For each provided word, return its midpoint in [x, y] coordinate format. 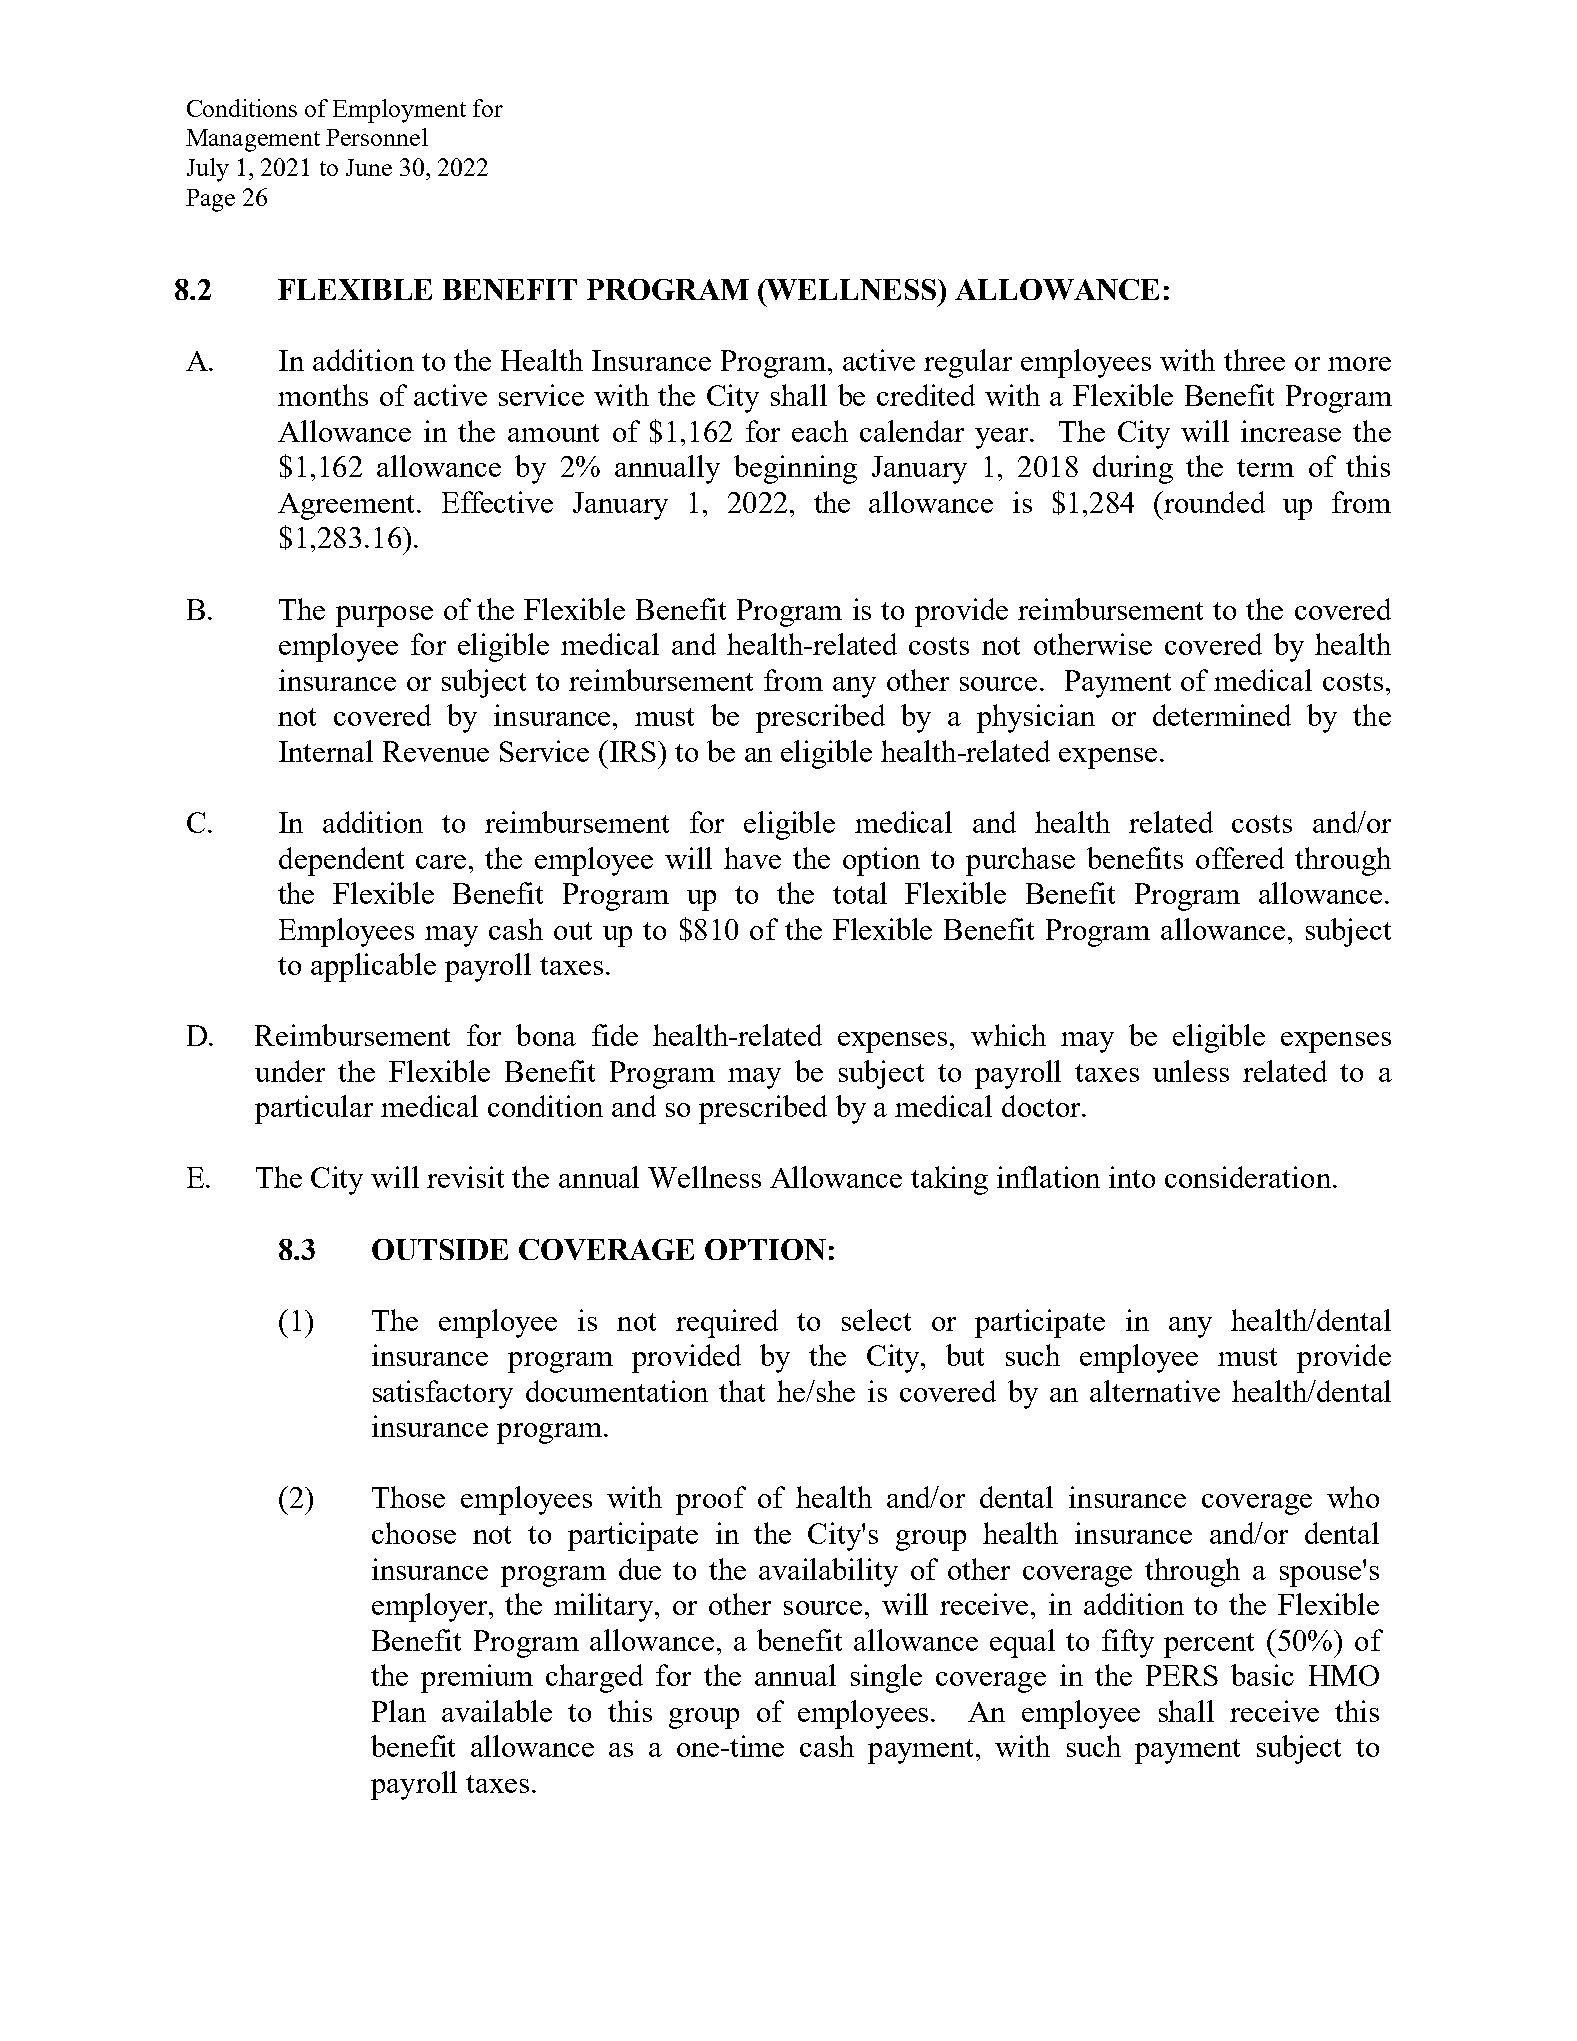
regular [968, 363]
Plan [399, 1711]
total [860, 893]
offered [1240, 858]
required [727, 1323]
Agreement [348, 506]
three [1254, 360]
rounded [1213, 502]
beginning [795, 469]
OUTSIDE [440, 1249]
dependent [341, 861]
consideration [1248, 1177]
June [369, 167]
